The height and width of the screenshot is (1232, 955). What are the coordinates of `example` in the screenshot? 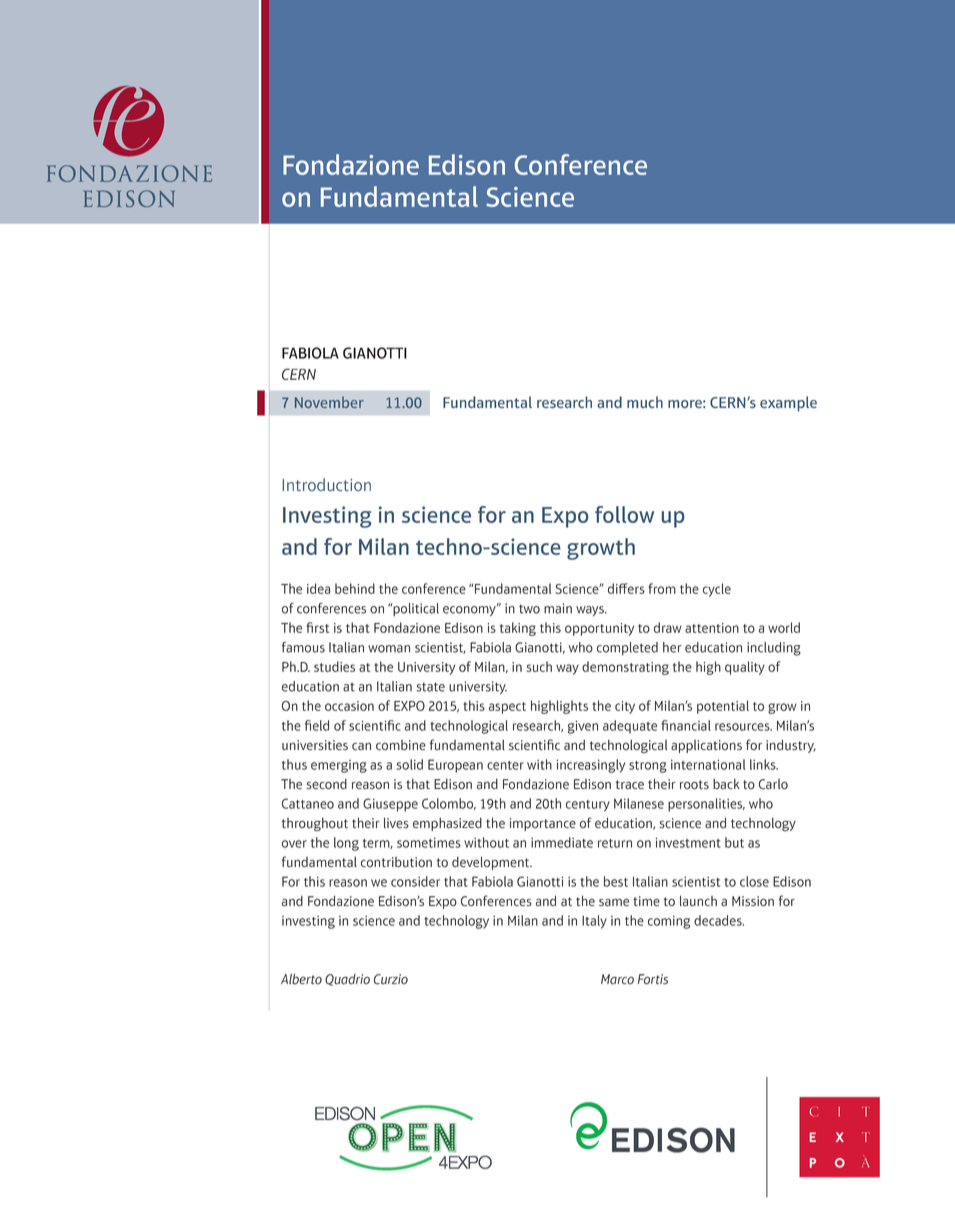 It's located at (788, 403).
